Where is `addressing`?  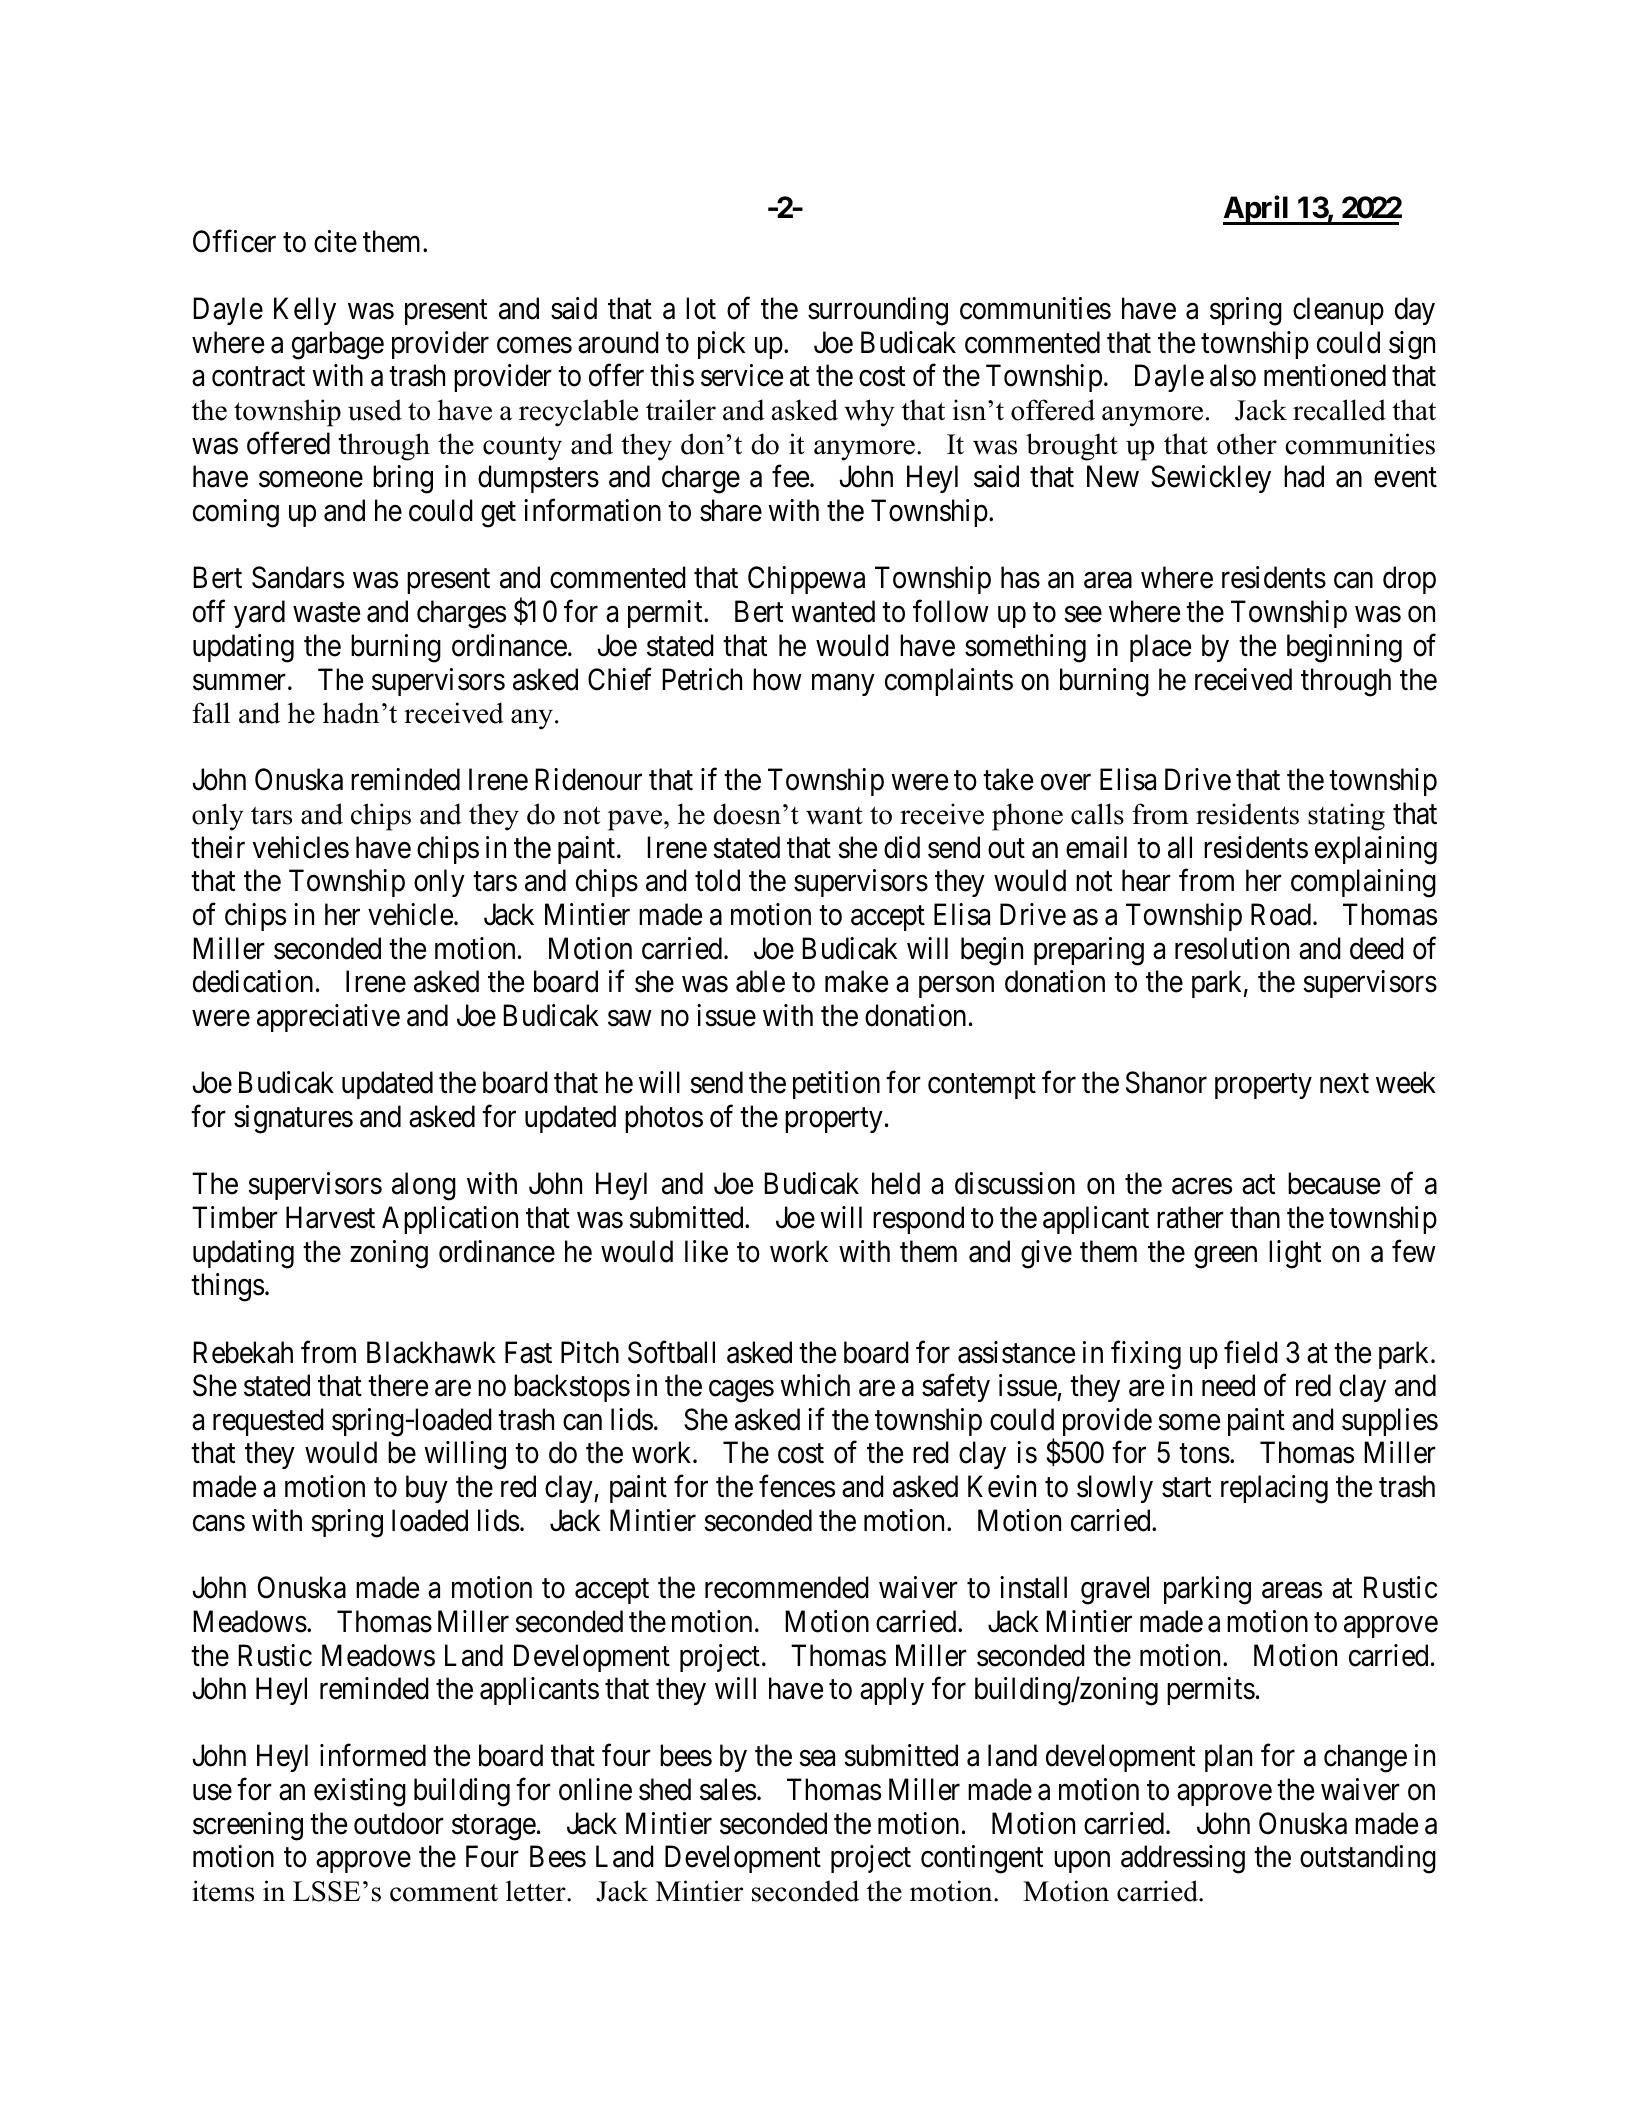
addressing is located at coordinates (1183, 1859).
